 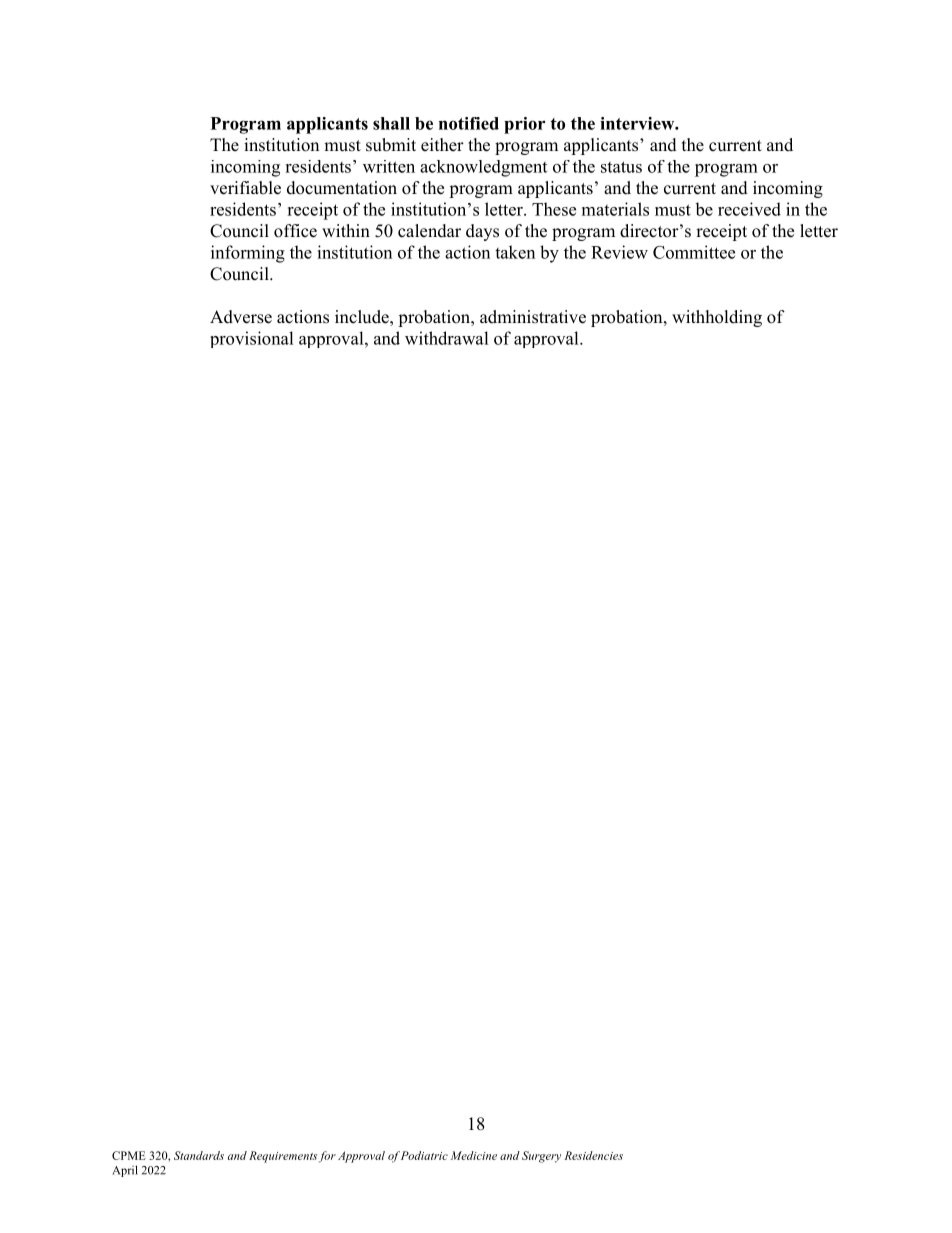 I want to click on Residencies, so click(x=593, y=1155).
